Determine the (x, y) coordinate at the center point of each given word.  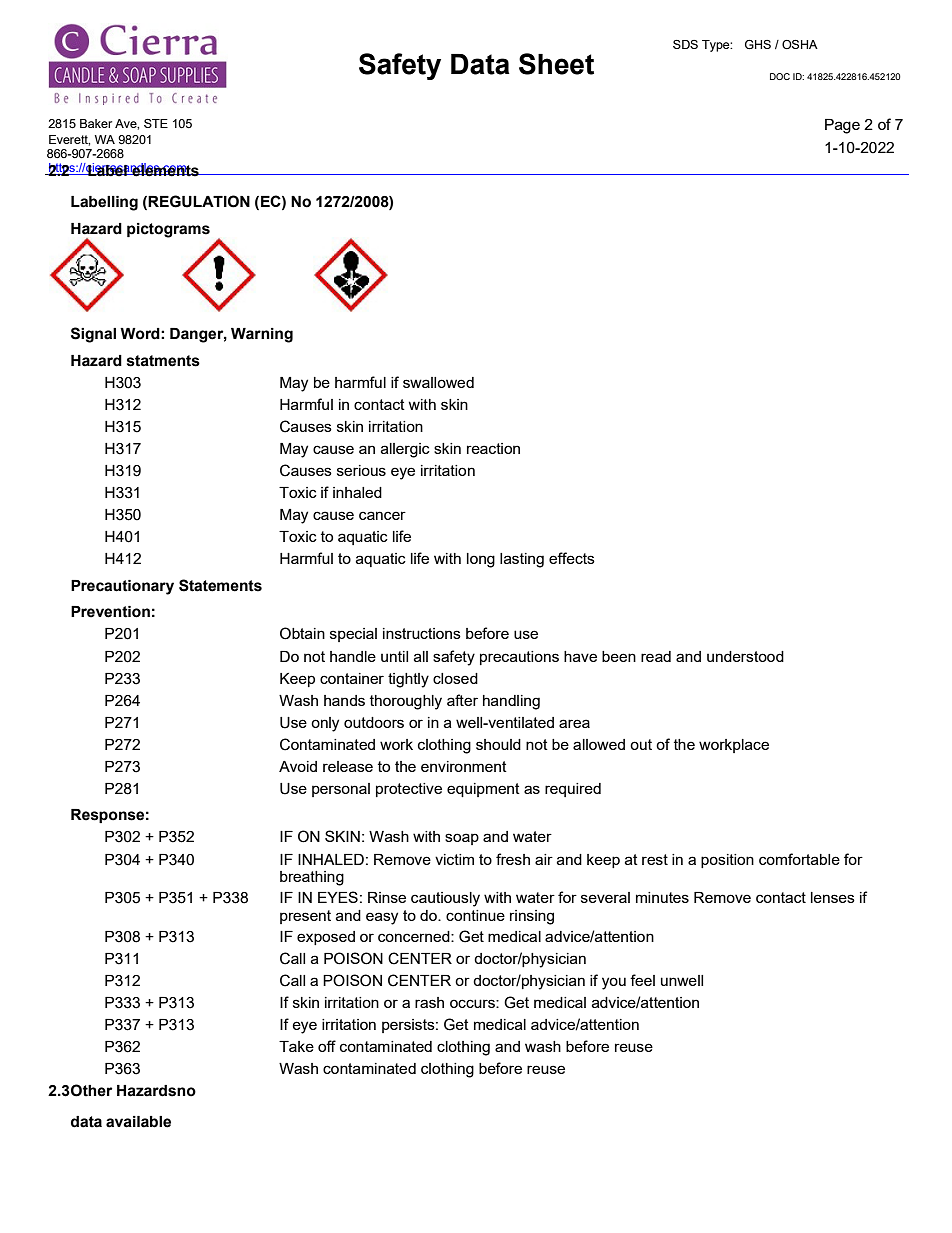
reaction (493, 448)
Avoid (298, 766)
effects (572, 558)
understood (745, 656)
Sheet (556, 64)
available (138, 1122)
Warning (262, 335)
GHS (758, 45)
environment (464, 766)
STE (156, 123)
